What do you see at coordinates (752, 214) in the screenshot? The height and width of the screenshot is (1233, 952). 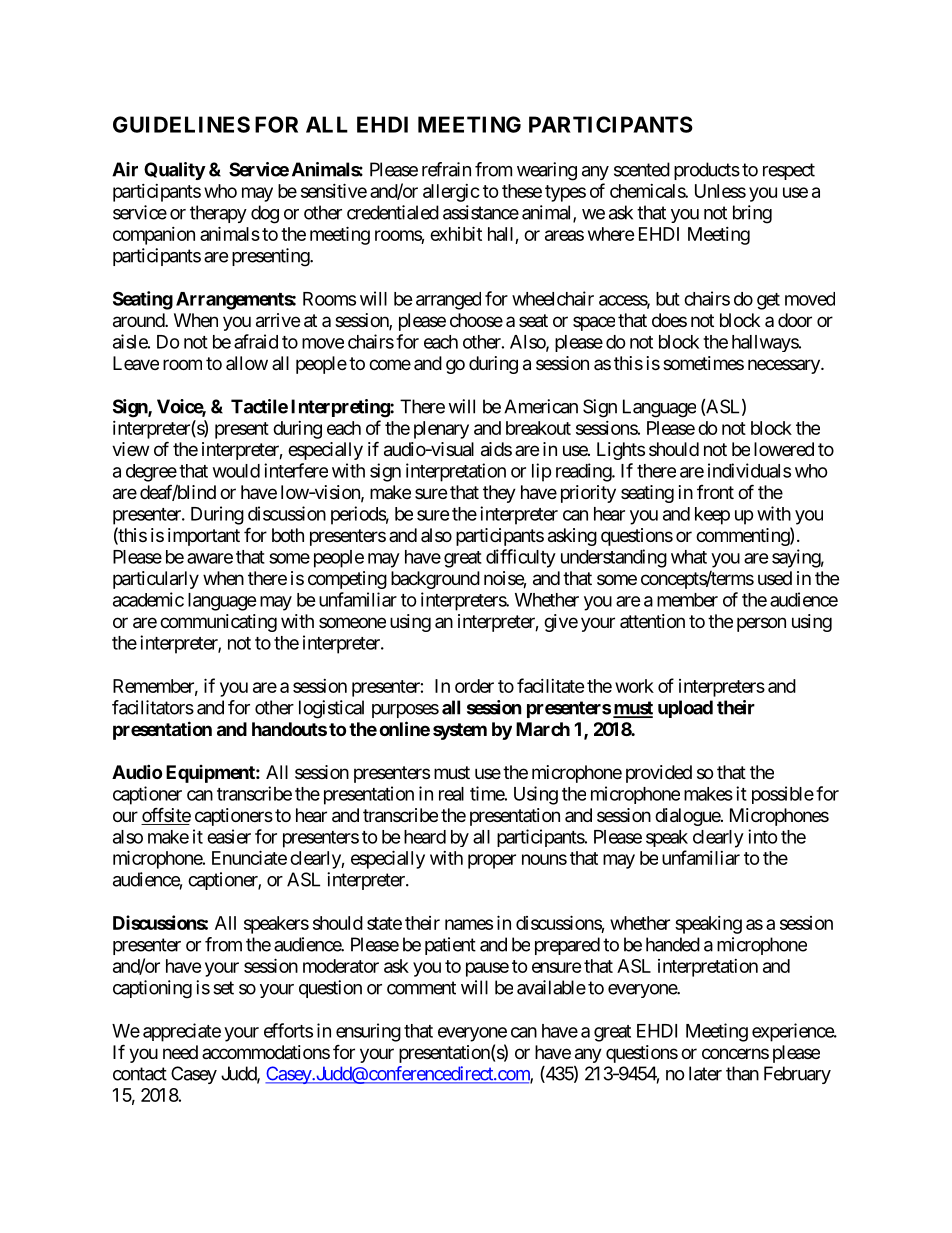 I see `bring` at bounding box center [752, 214].
